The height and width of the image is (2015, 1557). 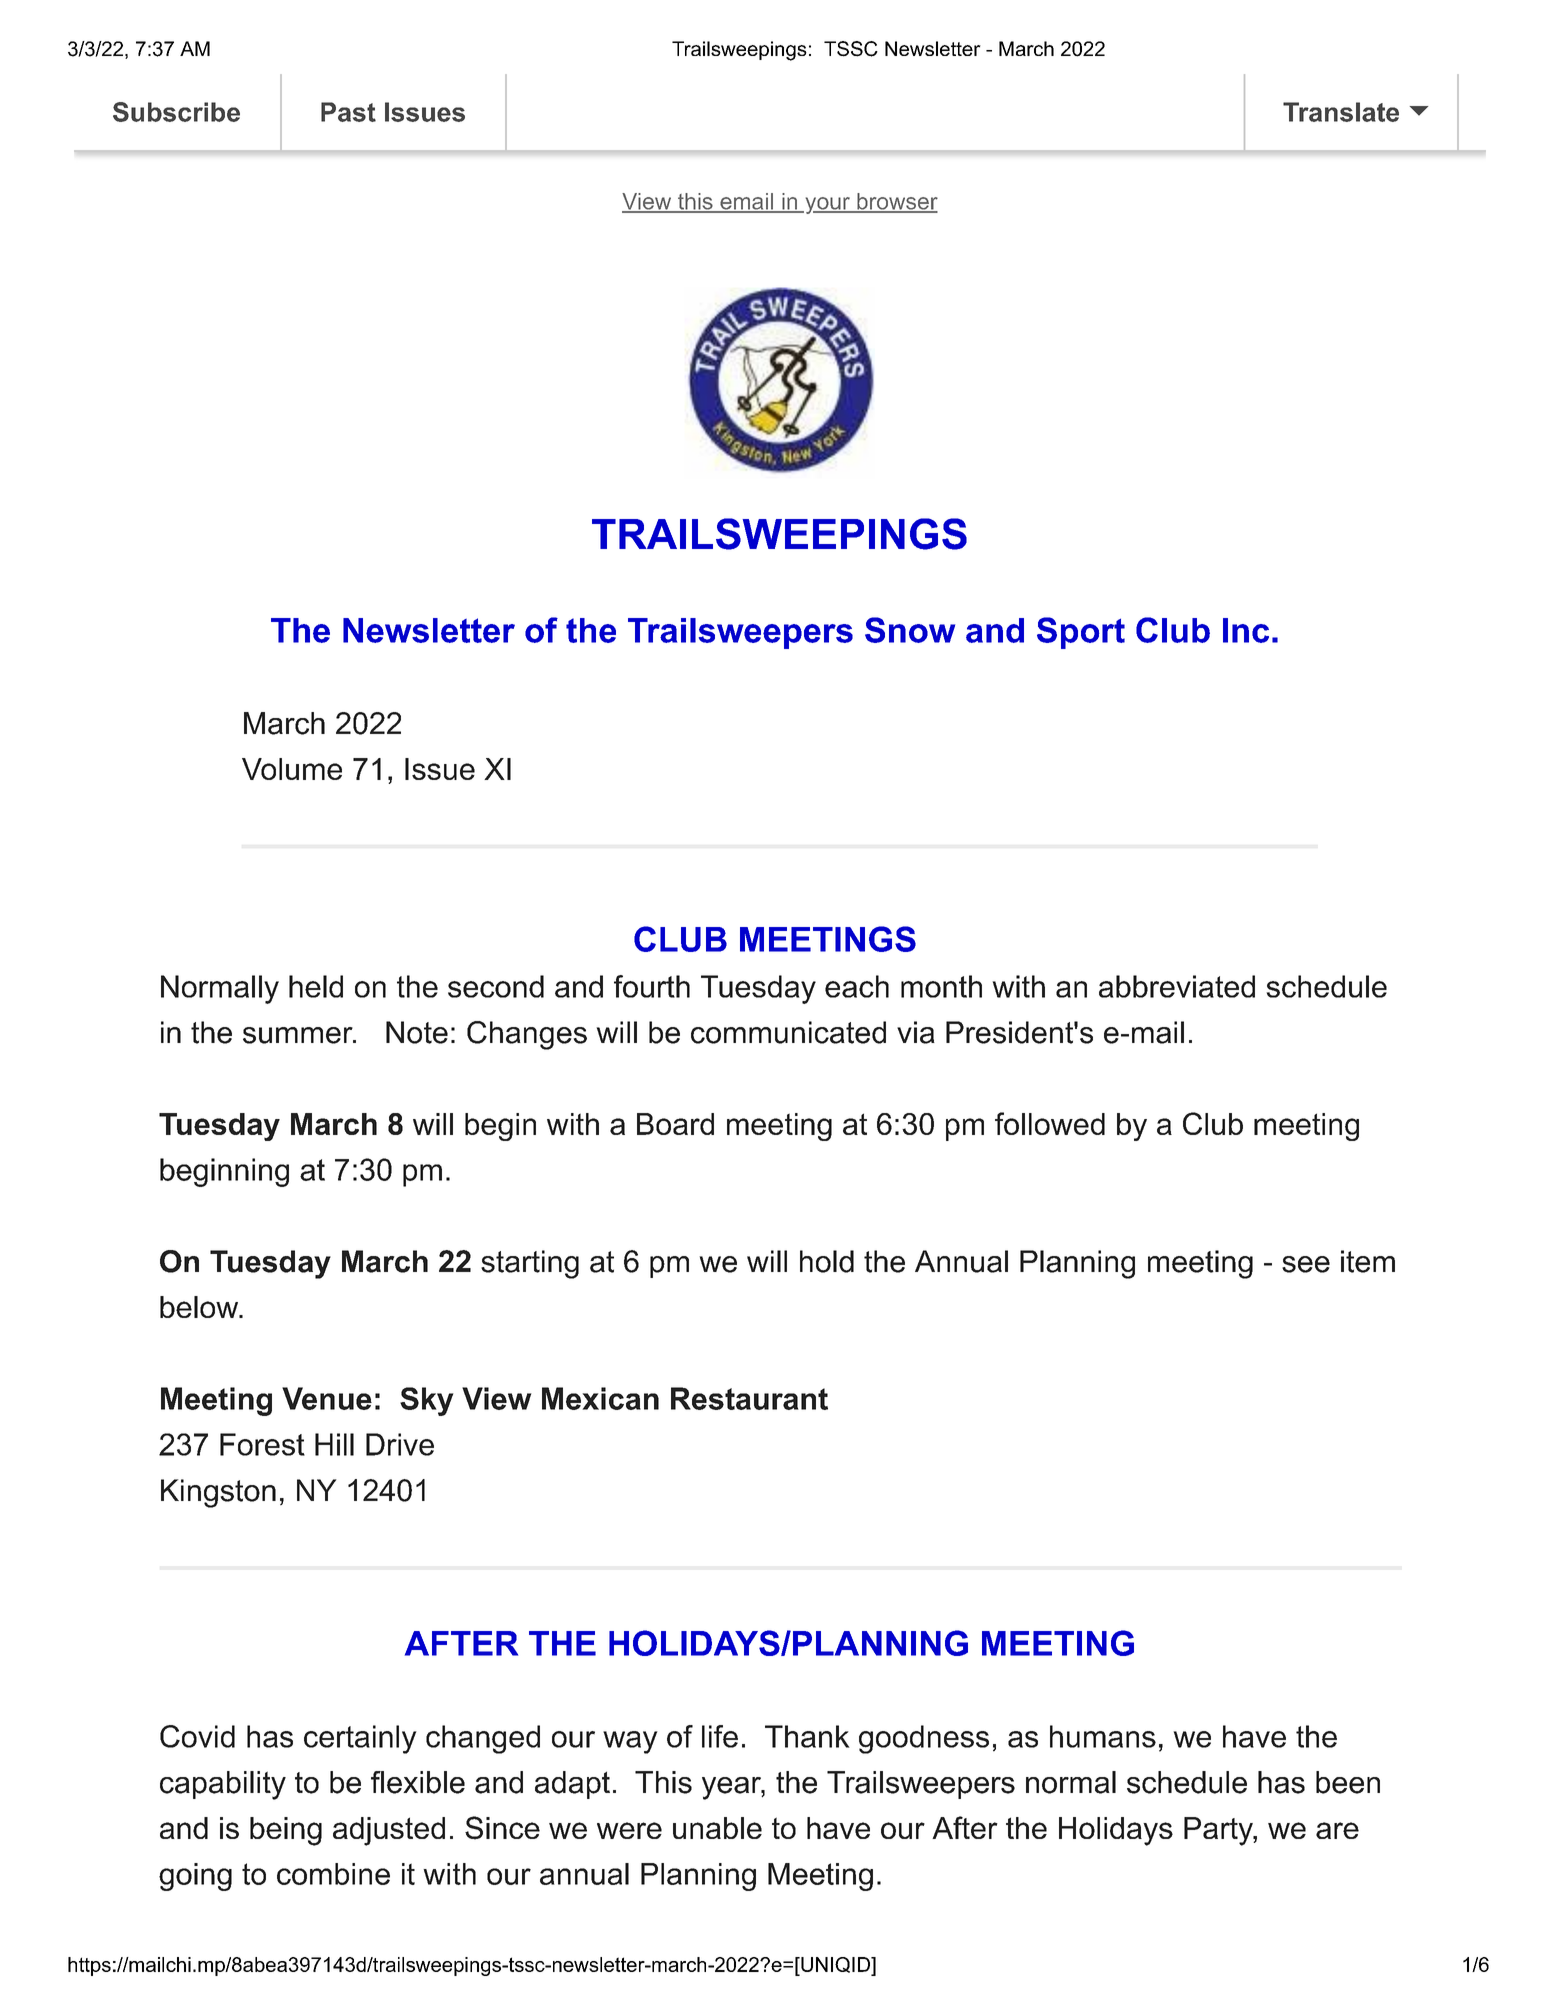 What do you see at coordinates (1081, 633) in the image?
I see `Sport` at bounding box center [1081, 633].
